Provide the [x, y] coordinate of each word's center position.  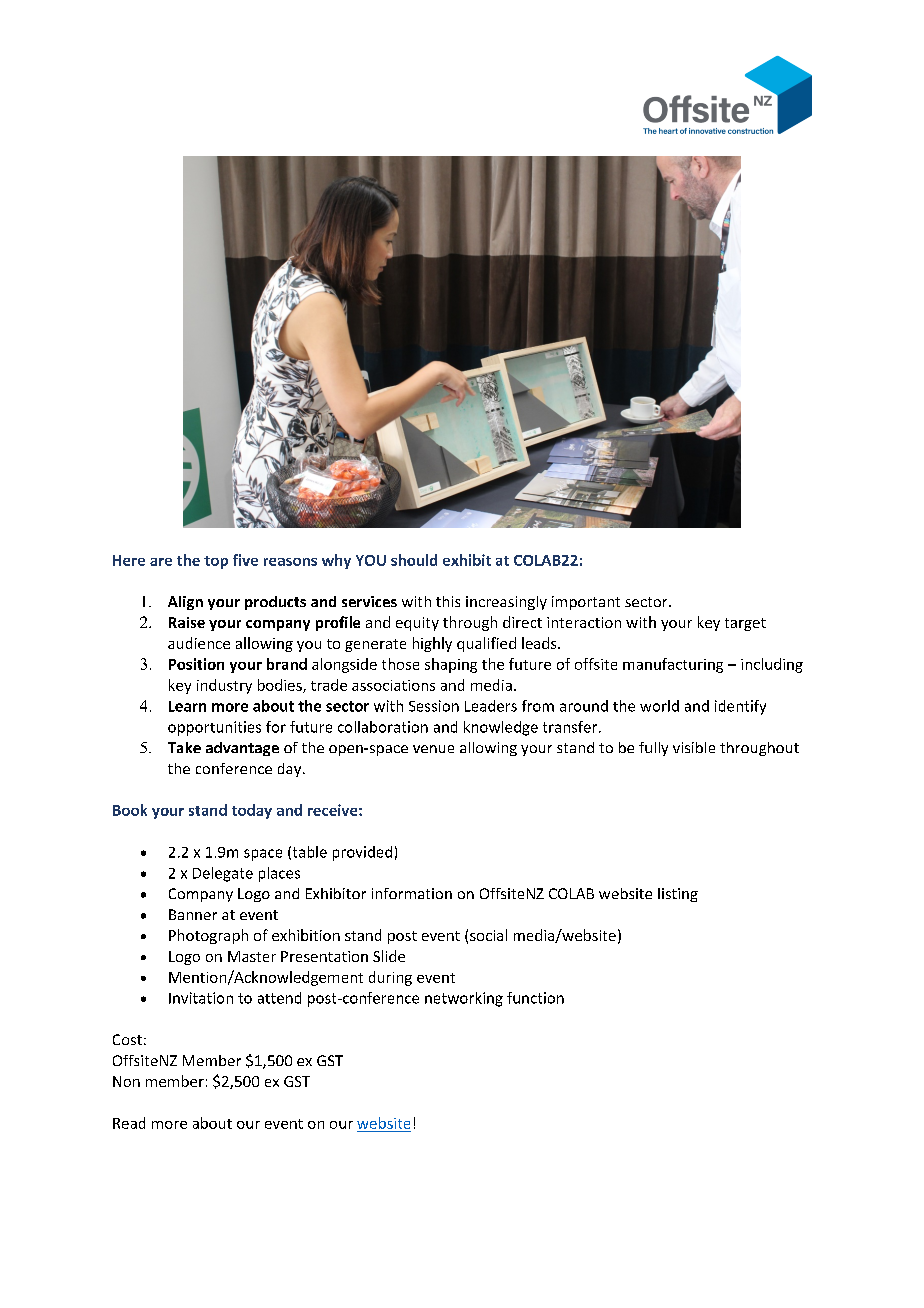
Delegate [223, 874]
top [216, 562]
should [414, 560]
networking [464, 999]
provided [362, 853]
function [535, 998]
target [745, 624]
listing [678, 895]
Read [129, 1123]
